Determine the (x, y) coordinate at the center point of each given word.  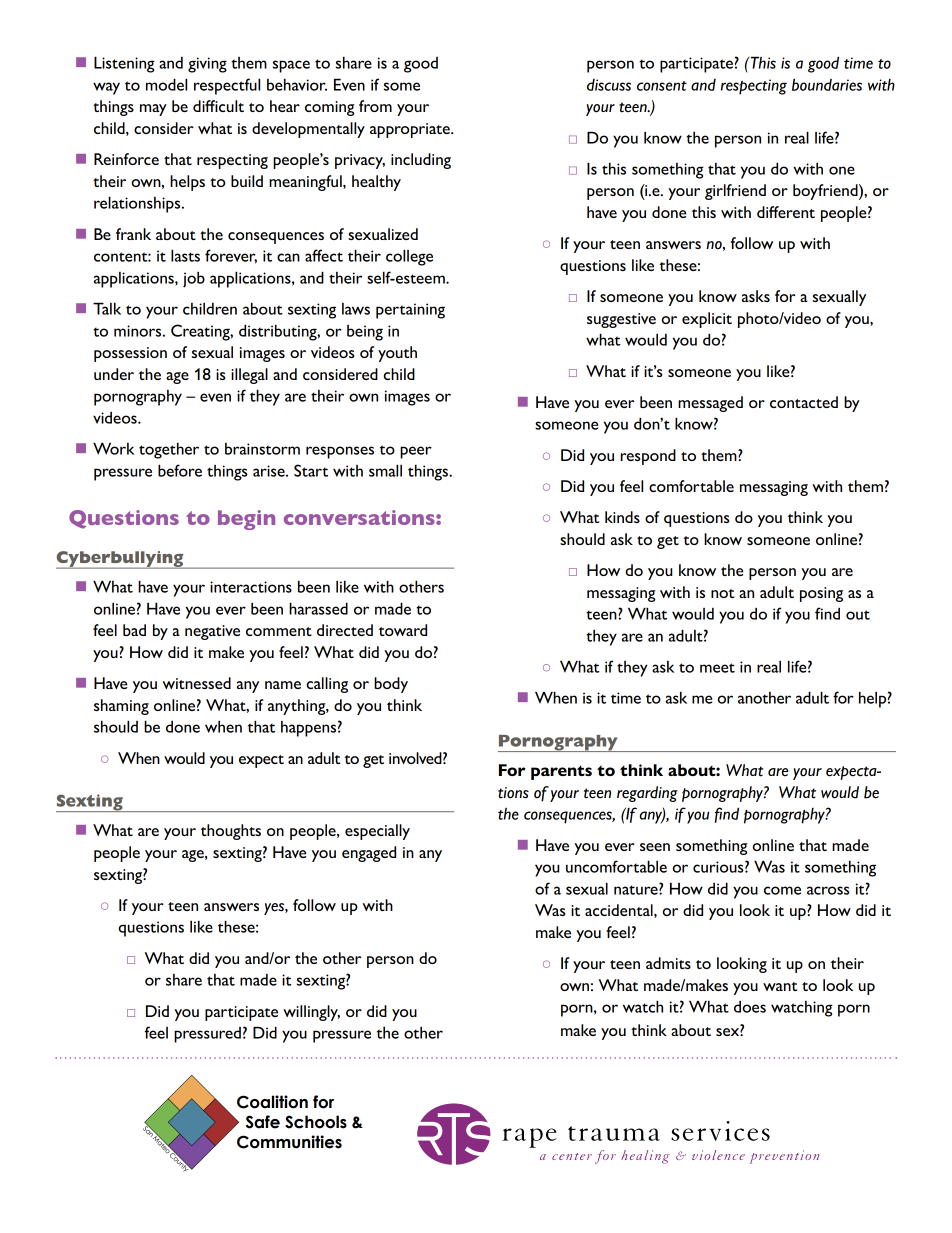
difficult (218, 106)
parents (561, 772)
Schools (316, 1122)
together (169, 451)
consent (662, 86)
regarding (647, 794)
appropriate (411, 130)
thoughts (231, 832)
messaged (710, 404)
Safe (263, 1122)
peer (416, 452)
